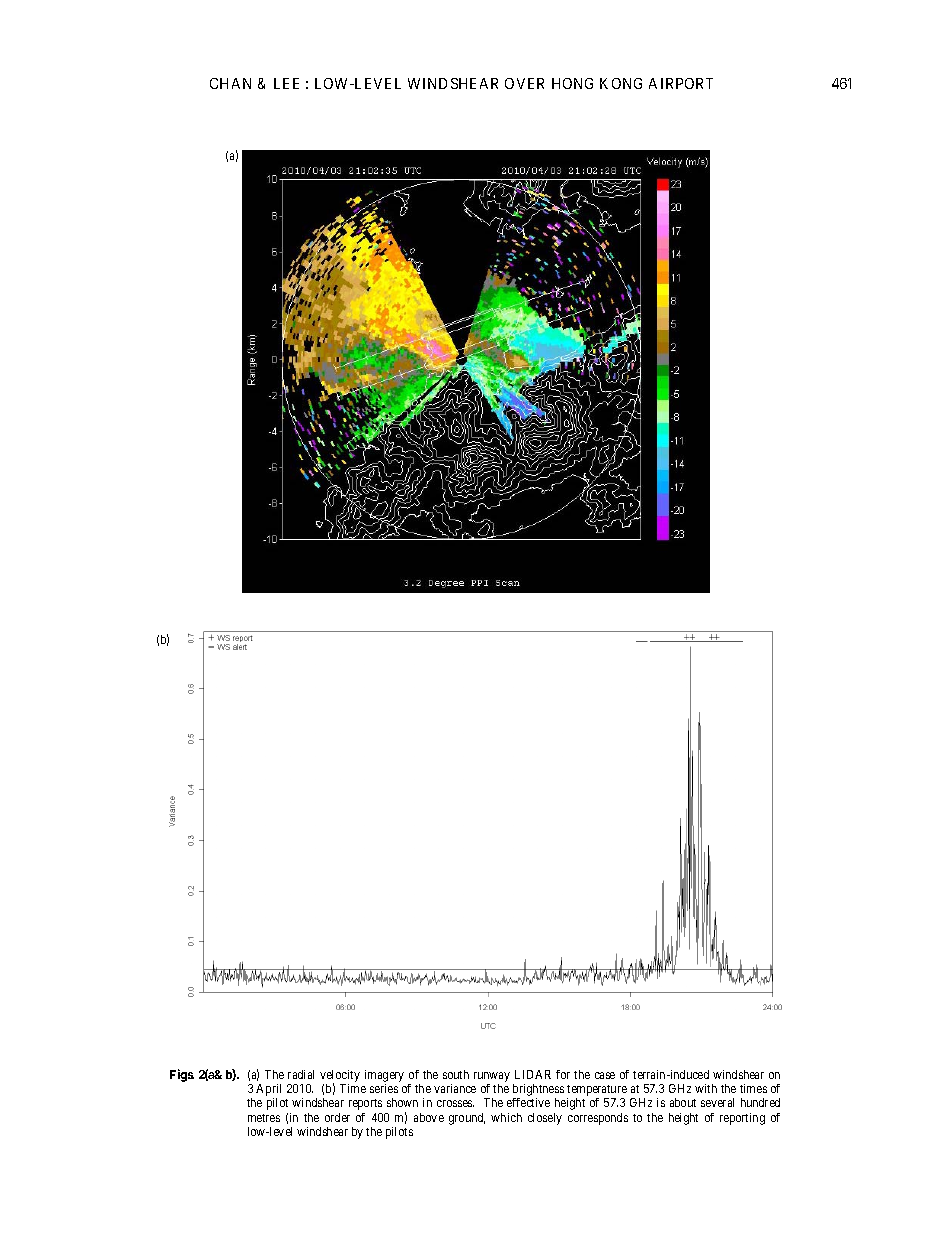  Describe the element at coordinates (706, 1088) in the image. I see `with` at that location.
